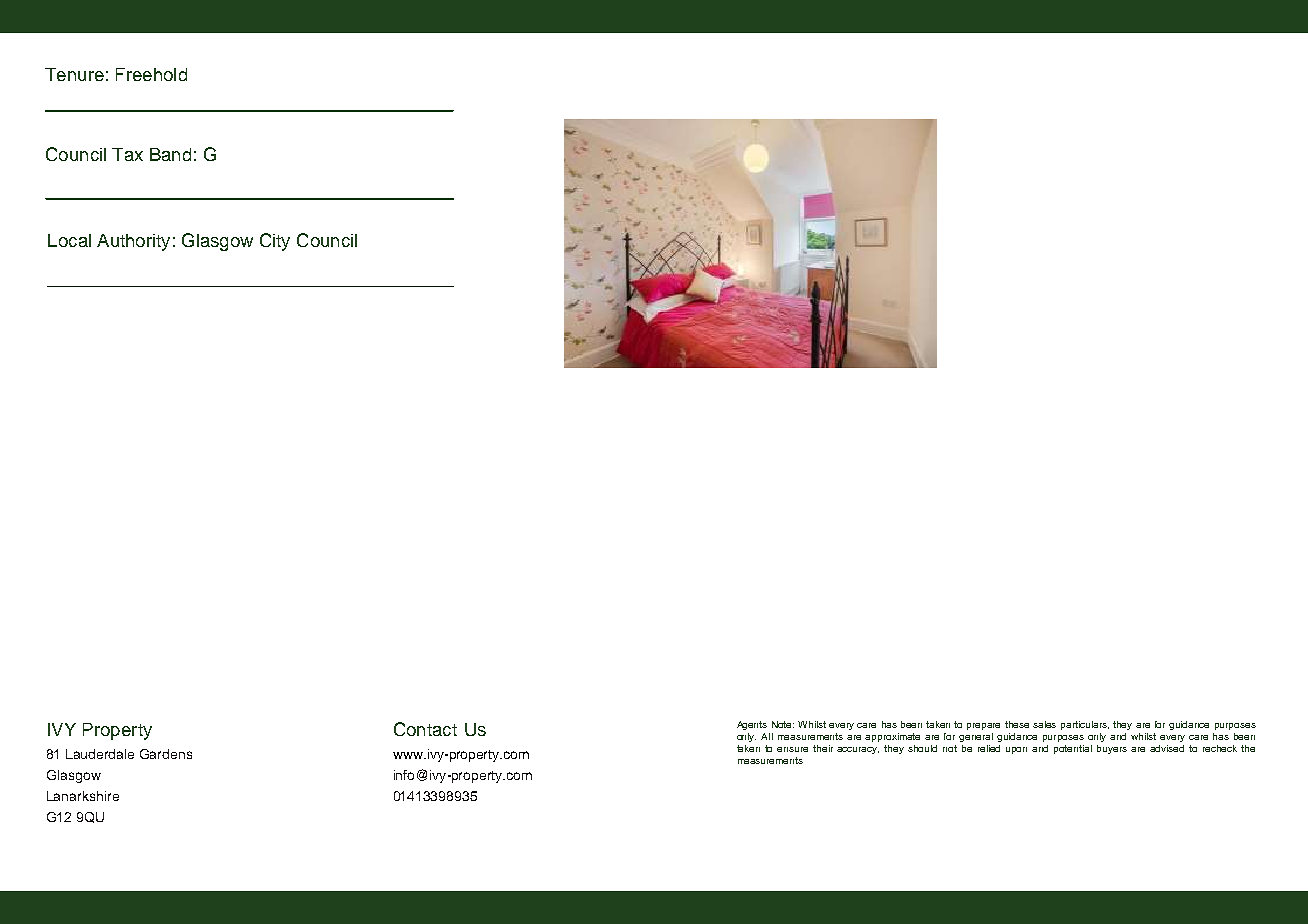 This screenshot has width=1308, height=924. What do you see at coordinates (767, 736) in the screenshot?
I see `All` at bounding box center [767, 736].
